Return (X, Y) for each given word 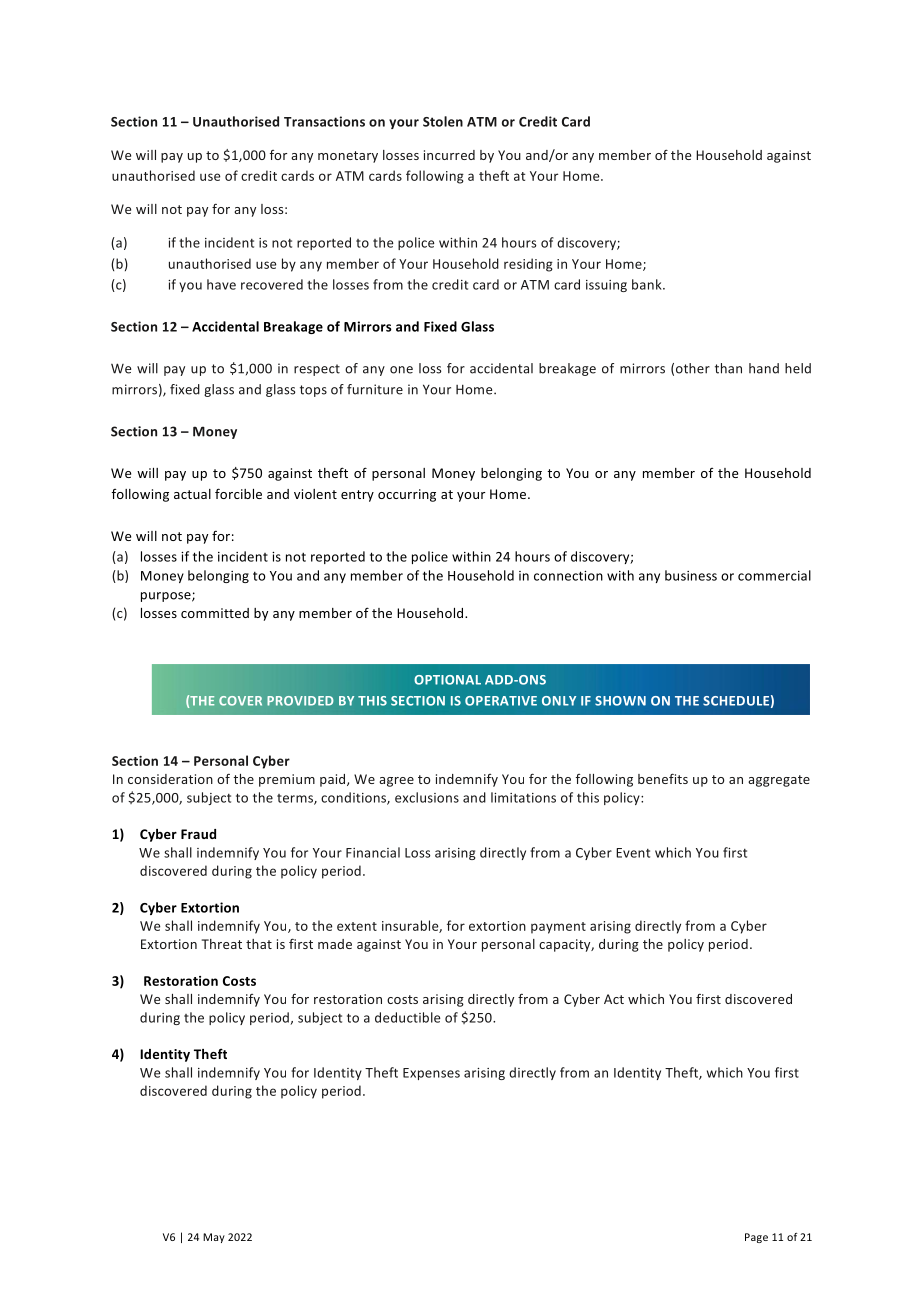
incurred (449, 155)
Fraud (198, 834)
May (214, 1238)
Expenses (431, 1074)
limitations (523, 797)
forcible (238, 493)
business (691, 575)
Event (633, 853)
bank (648, 284)
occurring (407, 495)
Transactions (324, 121)
